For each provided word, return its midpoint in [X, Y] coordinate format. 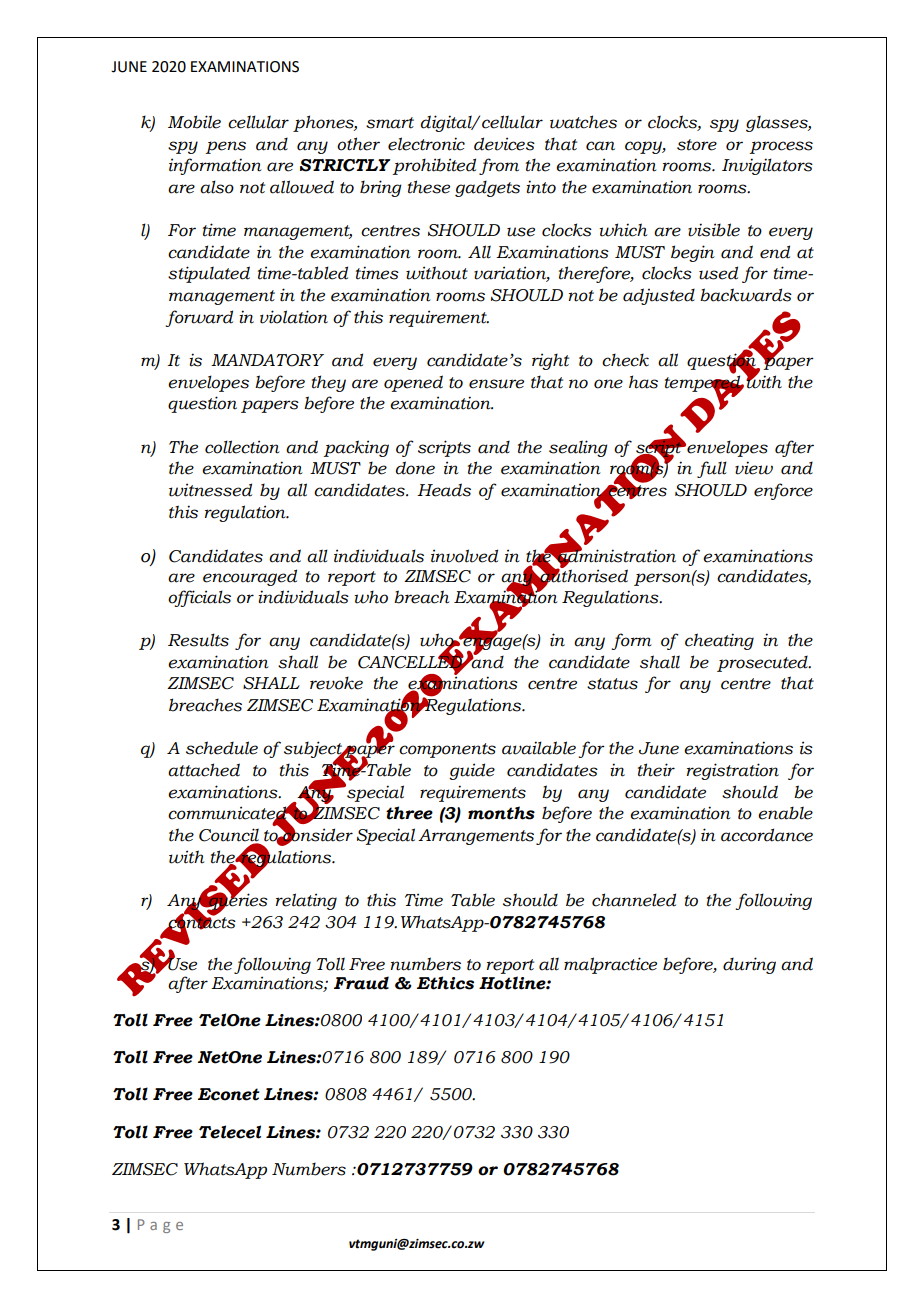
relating [306, 901]
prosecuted [763, 664]
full [712, 469]
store [697, 145]
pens [225, 147]
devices [504, 144]
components [447, 750]
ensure [496, 384]
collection [242, 447]
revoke [336, 683]
